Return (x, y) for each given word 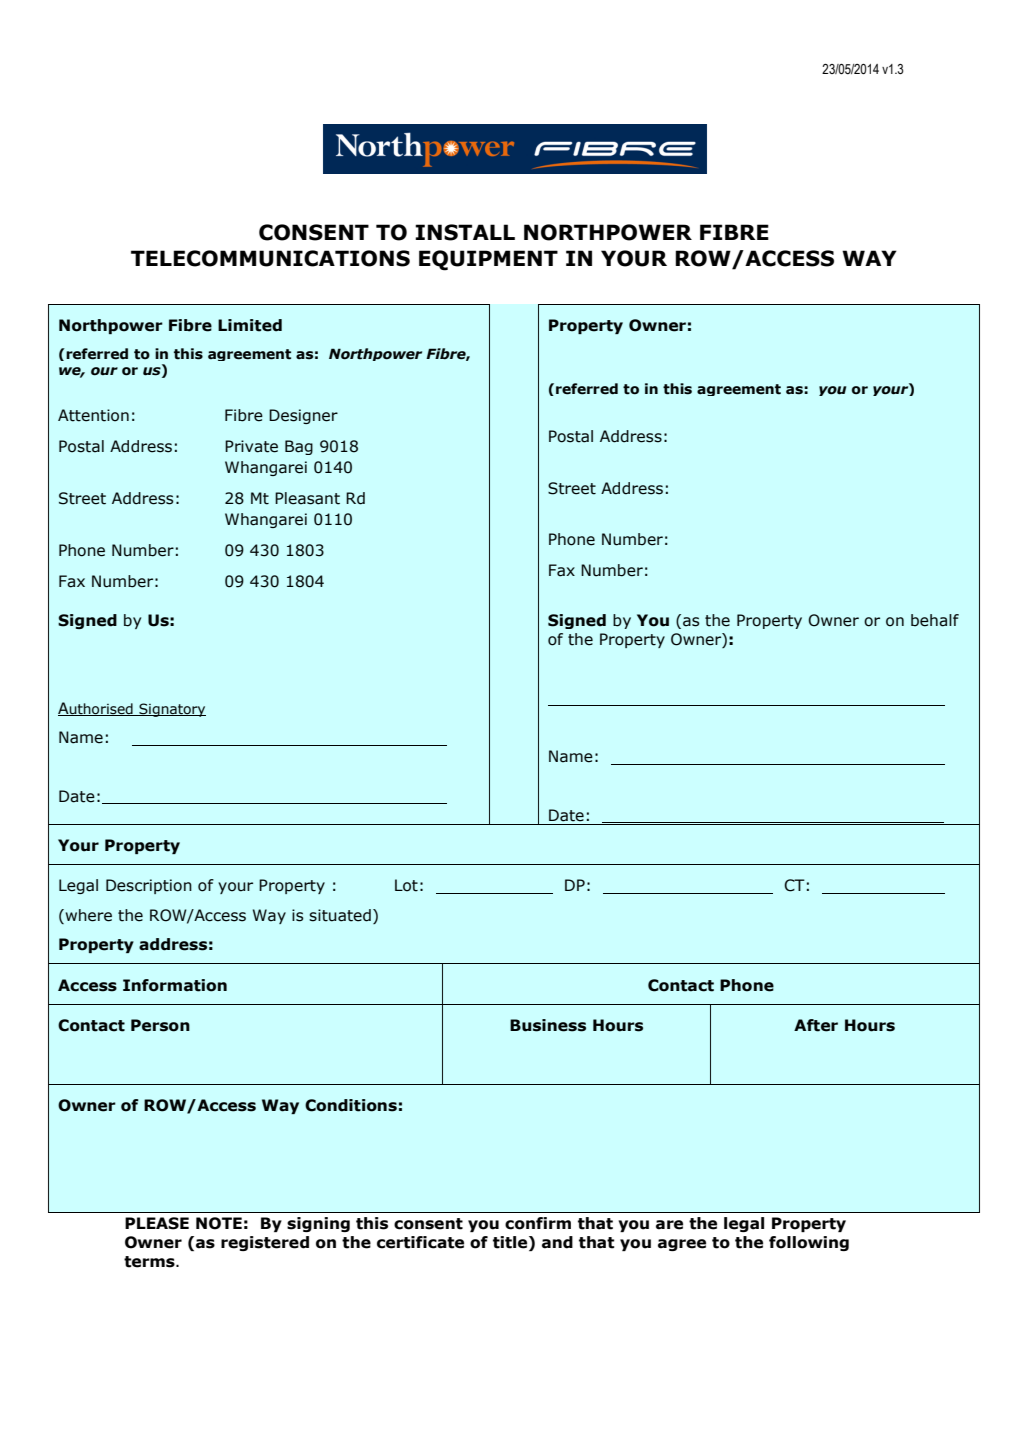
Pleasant (307, 498)
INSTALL (465, 232)
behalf (935, 620)
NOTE (219, 1223)
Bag (299, 447)
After (816, 1025)
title (511, 1242)
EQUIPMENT (488, 260)
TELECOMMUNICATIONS (270, 258)
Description (149, 886)
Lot (406, 885)
